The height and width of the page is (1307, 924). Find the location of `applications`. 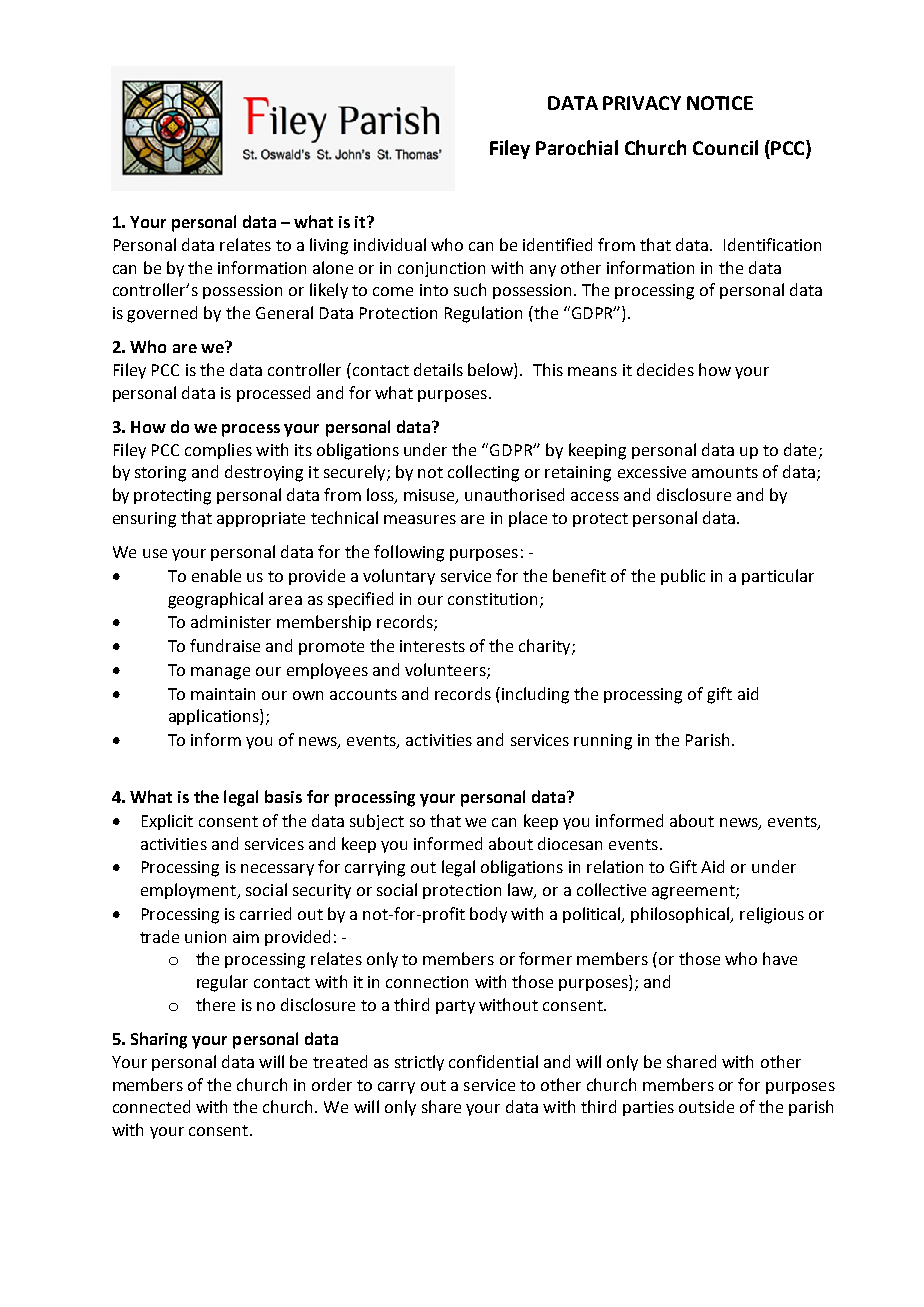

applications is located at coordinates (215, 717).
